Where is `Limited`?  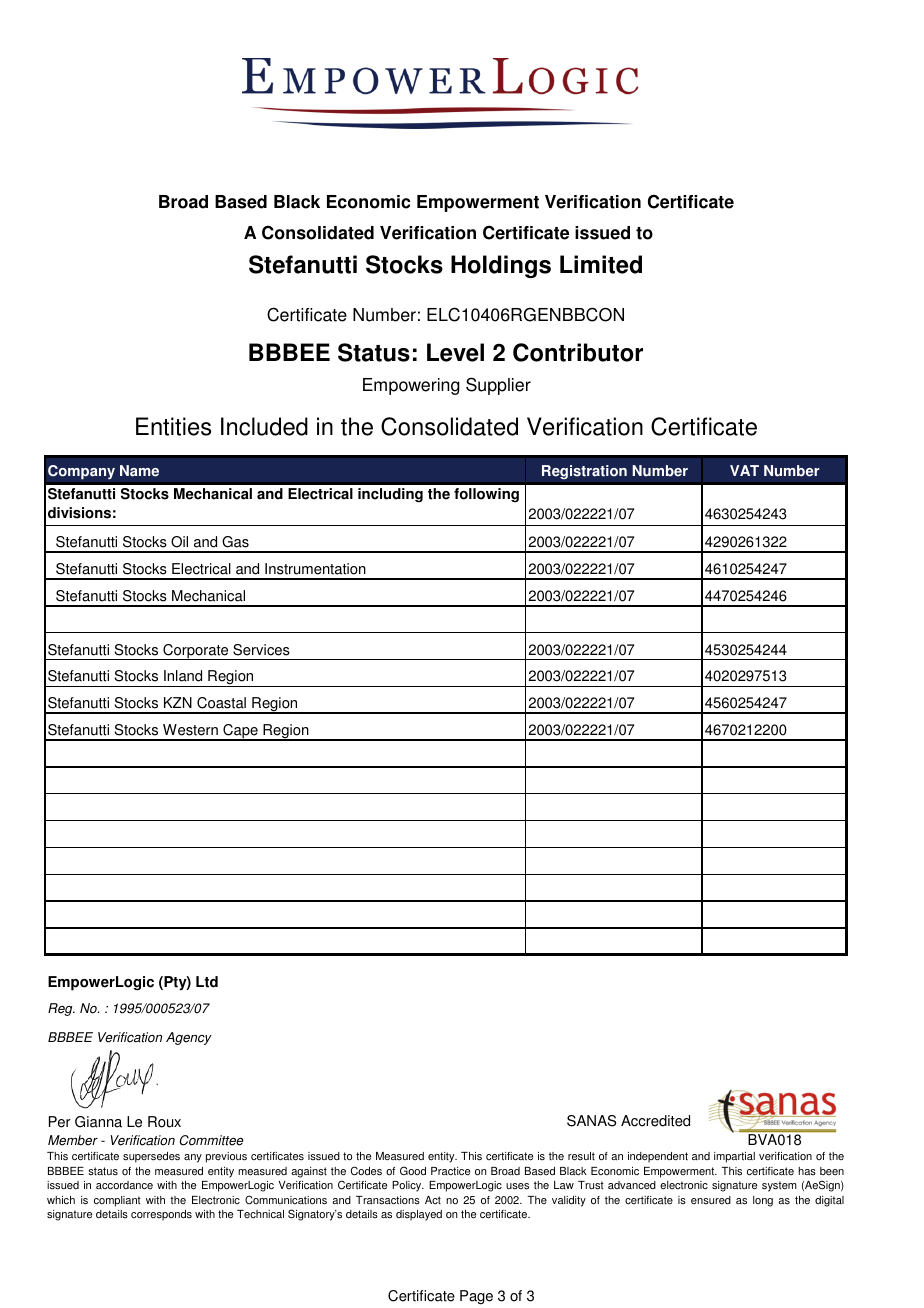
Limited is located at coordinates (601, 264).
